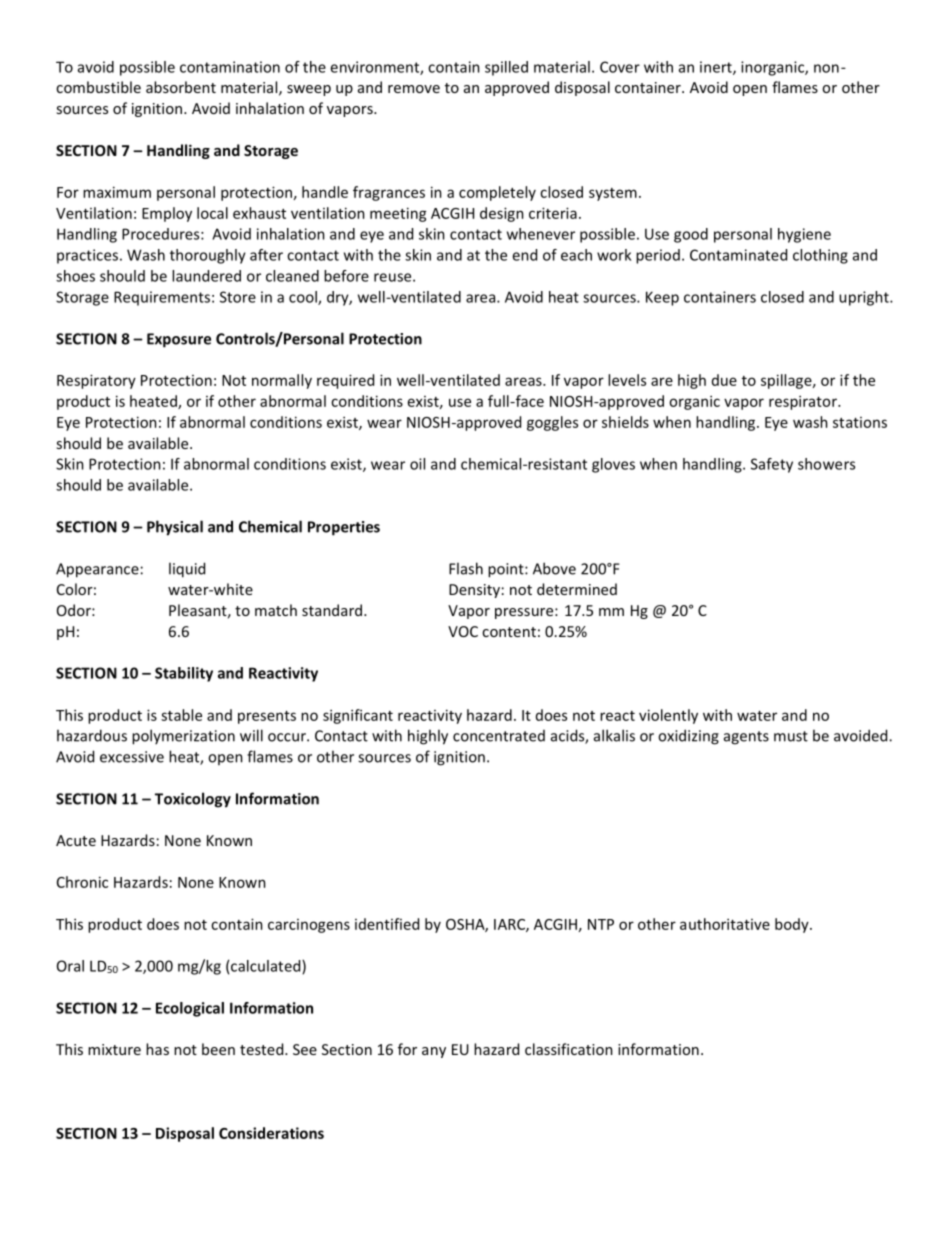 The image size is (952, 1233). Describe the element at coordinates (230, 67) in the screenshot. I see `contamination` at that location.
